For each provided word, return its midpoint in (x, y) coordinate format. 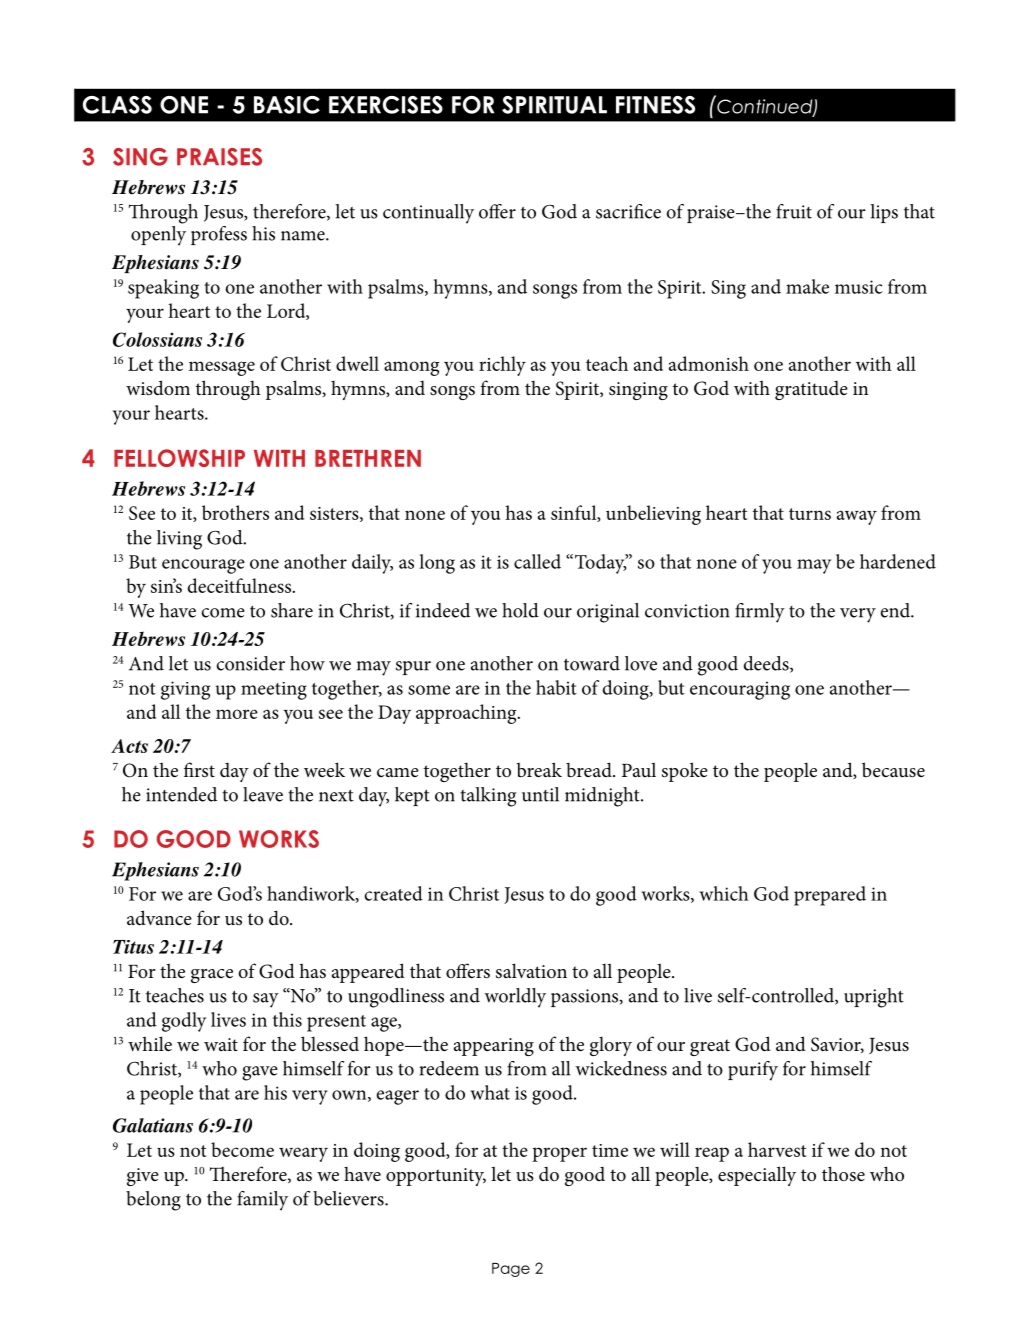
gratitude (811, 390)
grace (212, 976)
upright (874, 998)
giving (185, 690)
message (222, 368)
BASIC (287, 105)
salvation (531, 971)
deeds (767, 664)
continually (428, 214)
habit (556, 687)
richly (502, 366)
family (262, 1201)
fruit (794, 211)
